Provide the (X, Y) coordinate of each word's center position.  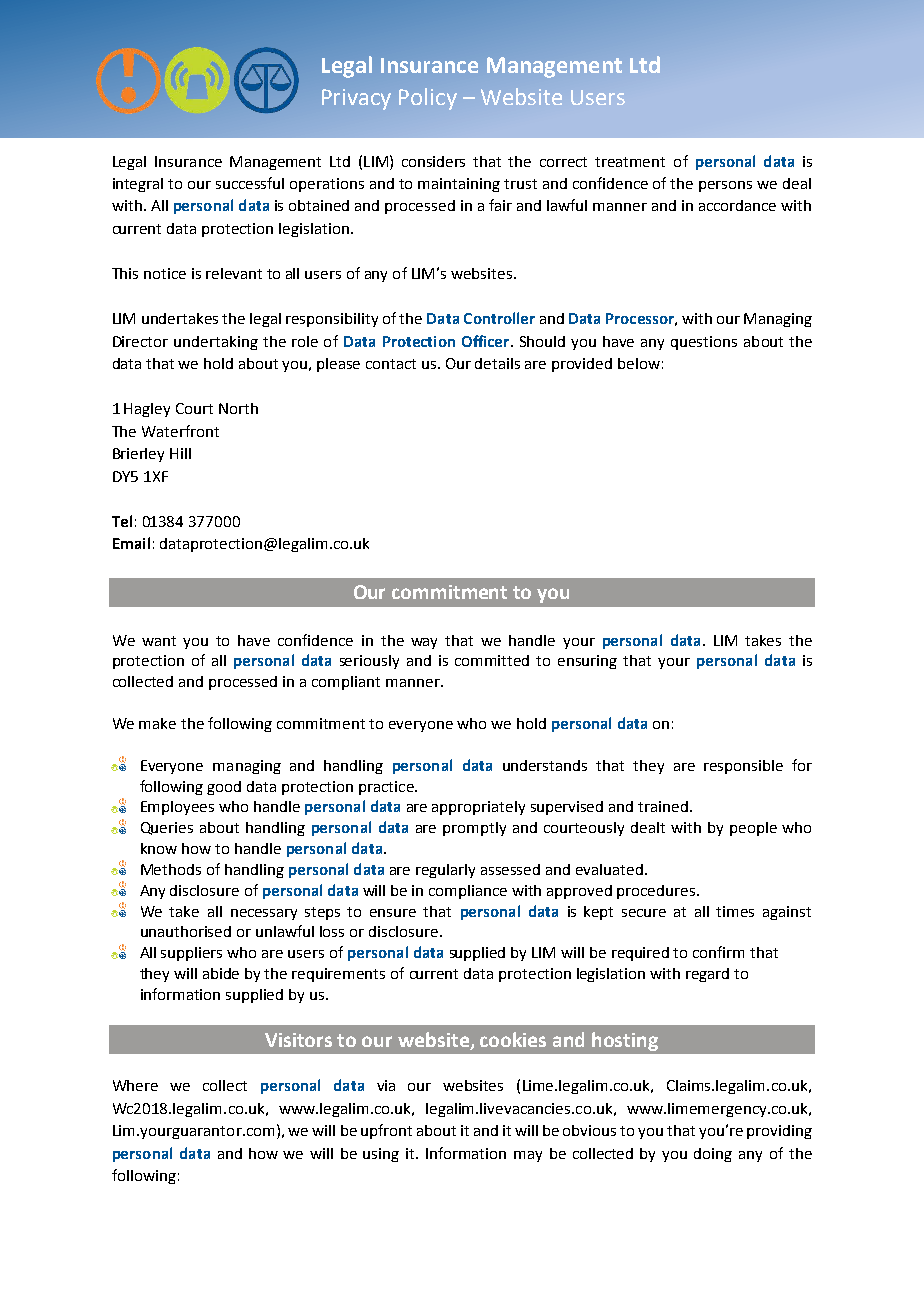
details (497, 363)
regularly (445, 871)
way (424, 643)
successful (250, 183)
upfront (386, 1131)
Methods (171, 869)
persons (725, 186)
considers (433, 161)
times (735, 911)
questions (704, 343)
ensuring (587, 662)
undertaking (216, 343)
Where (135, 1085)
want (159, 641)
